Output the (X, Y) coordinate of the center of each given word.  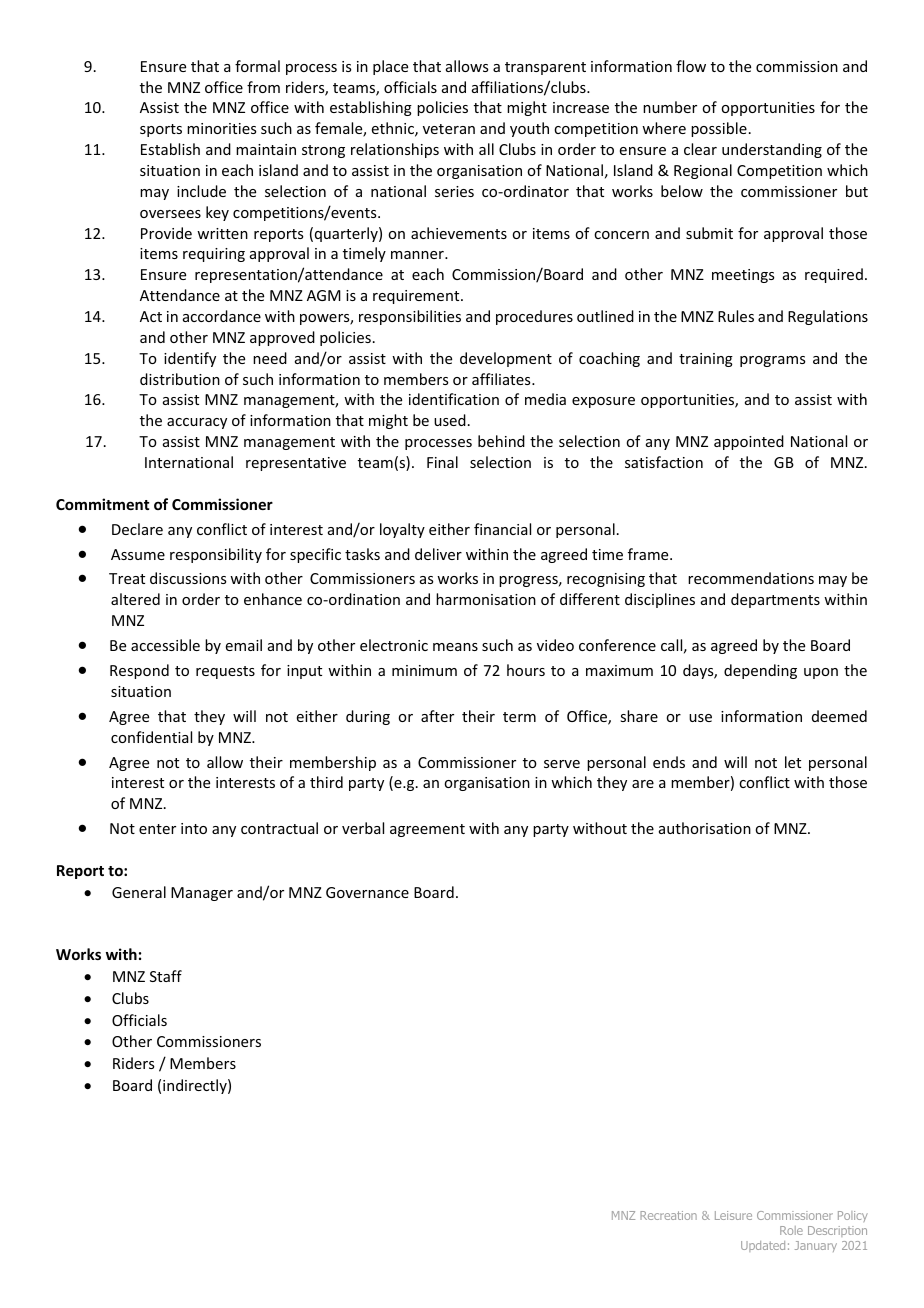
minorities (221, 128)
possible (719, 129)
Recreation (668, 1215)
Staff (166, 976)
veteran (449, 129)
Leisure (733, 1215)
